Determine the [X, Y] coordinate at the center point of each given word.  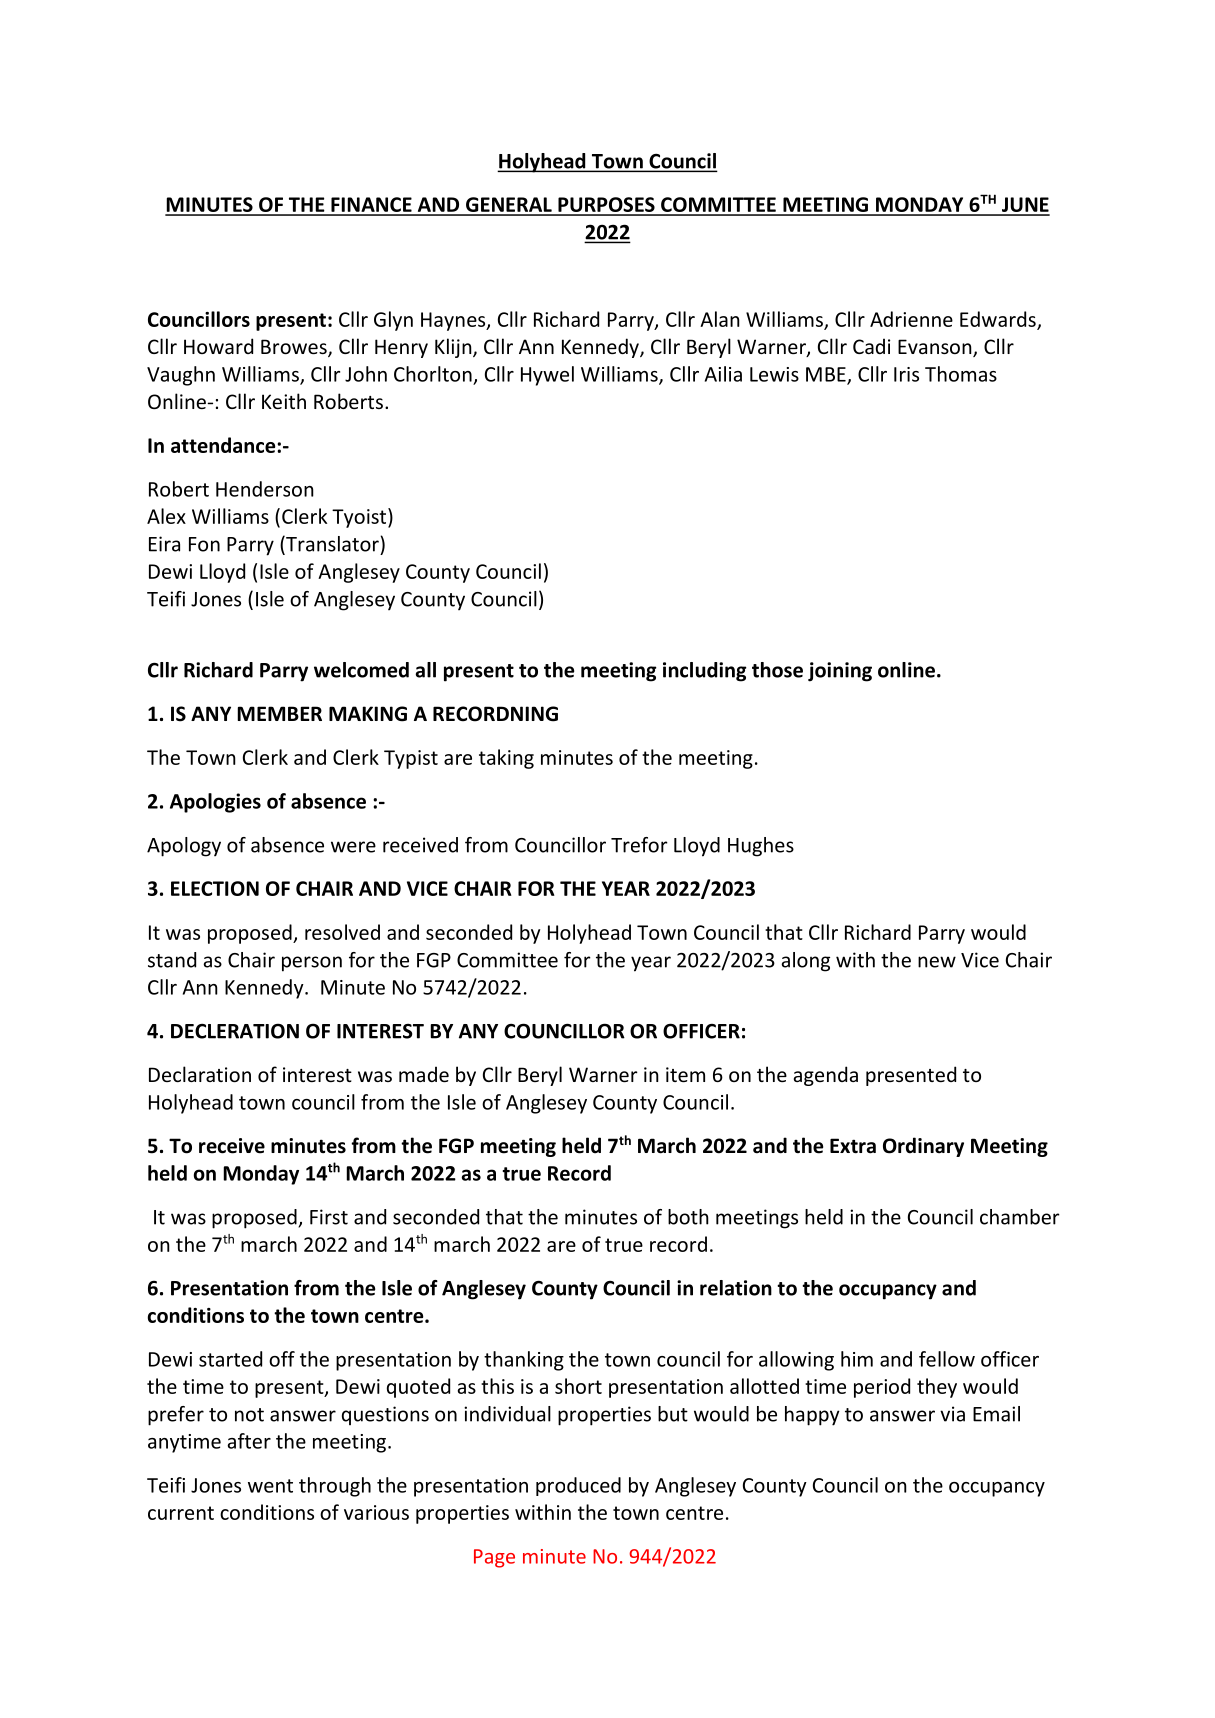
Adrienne [911, 319]
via [952, 1414]
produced [578, 1486]
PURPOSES [606, 206]
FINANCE [371, 206]
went [270, 1486]
